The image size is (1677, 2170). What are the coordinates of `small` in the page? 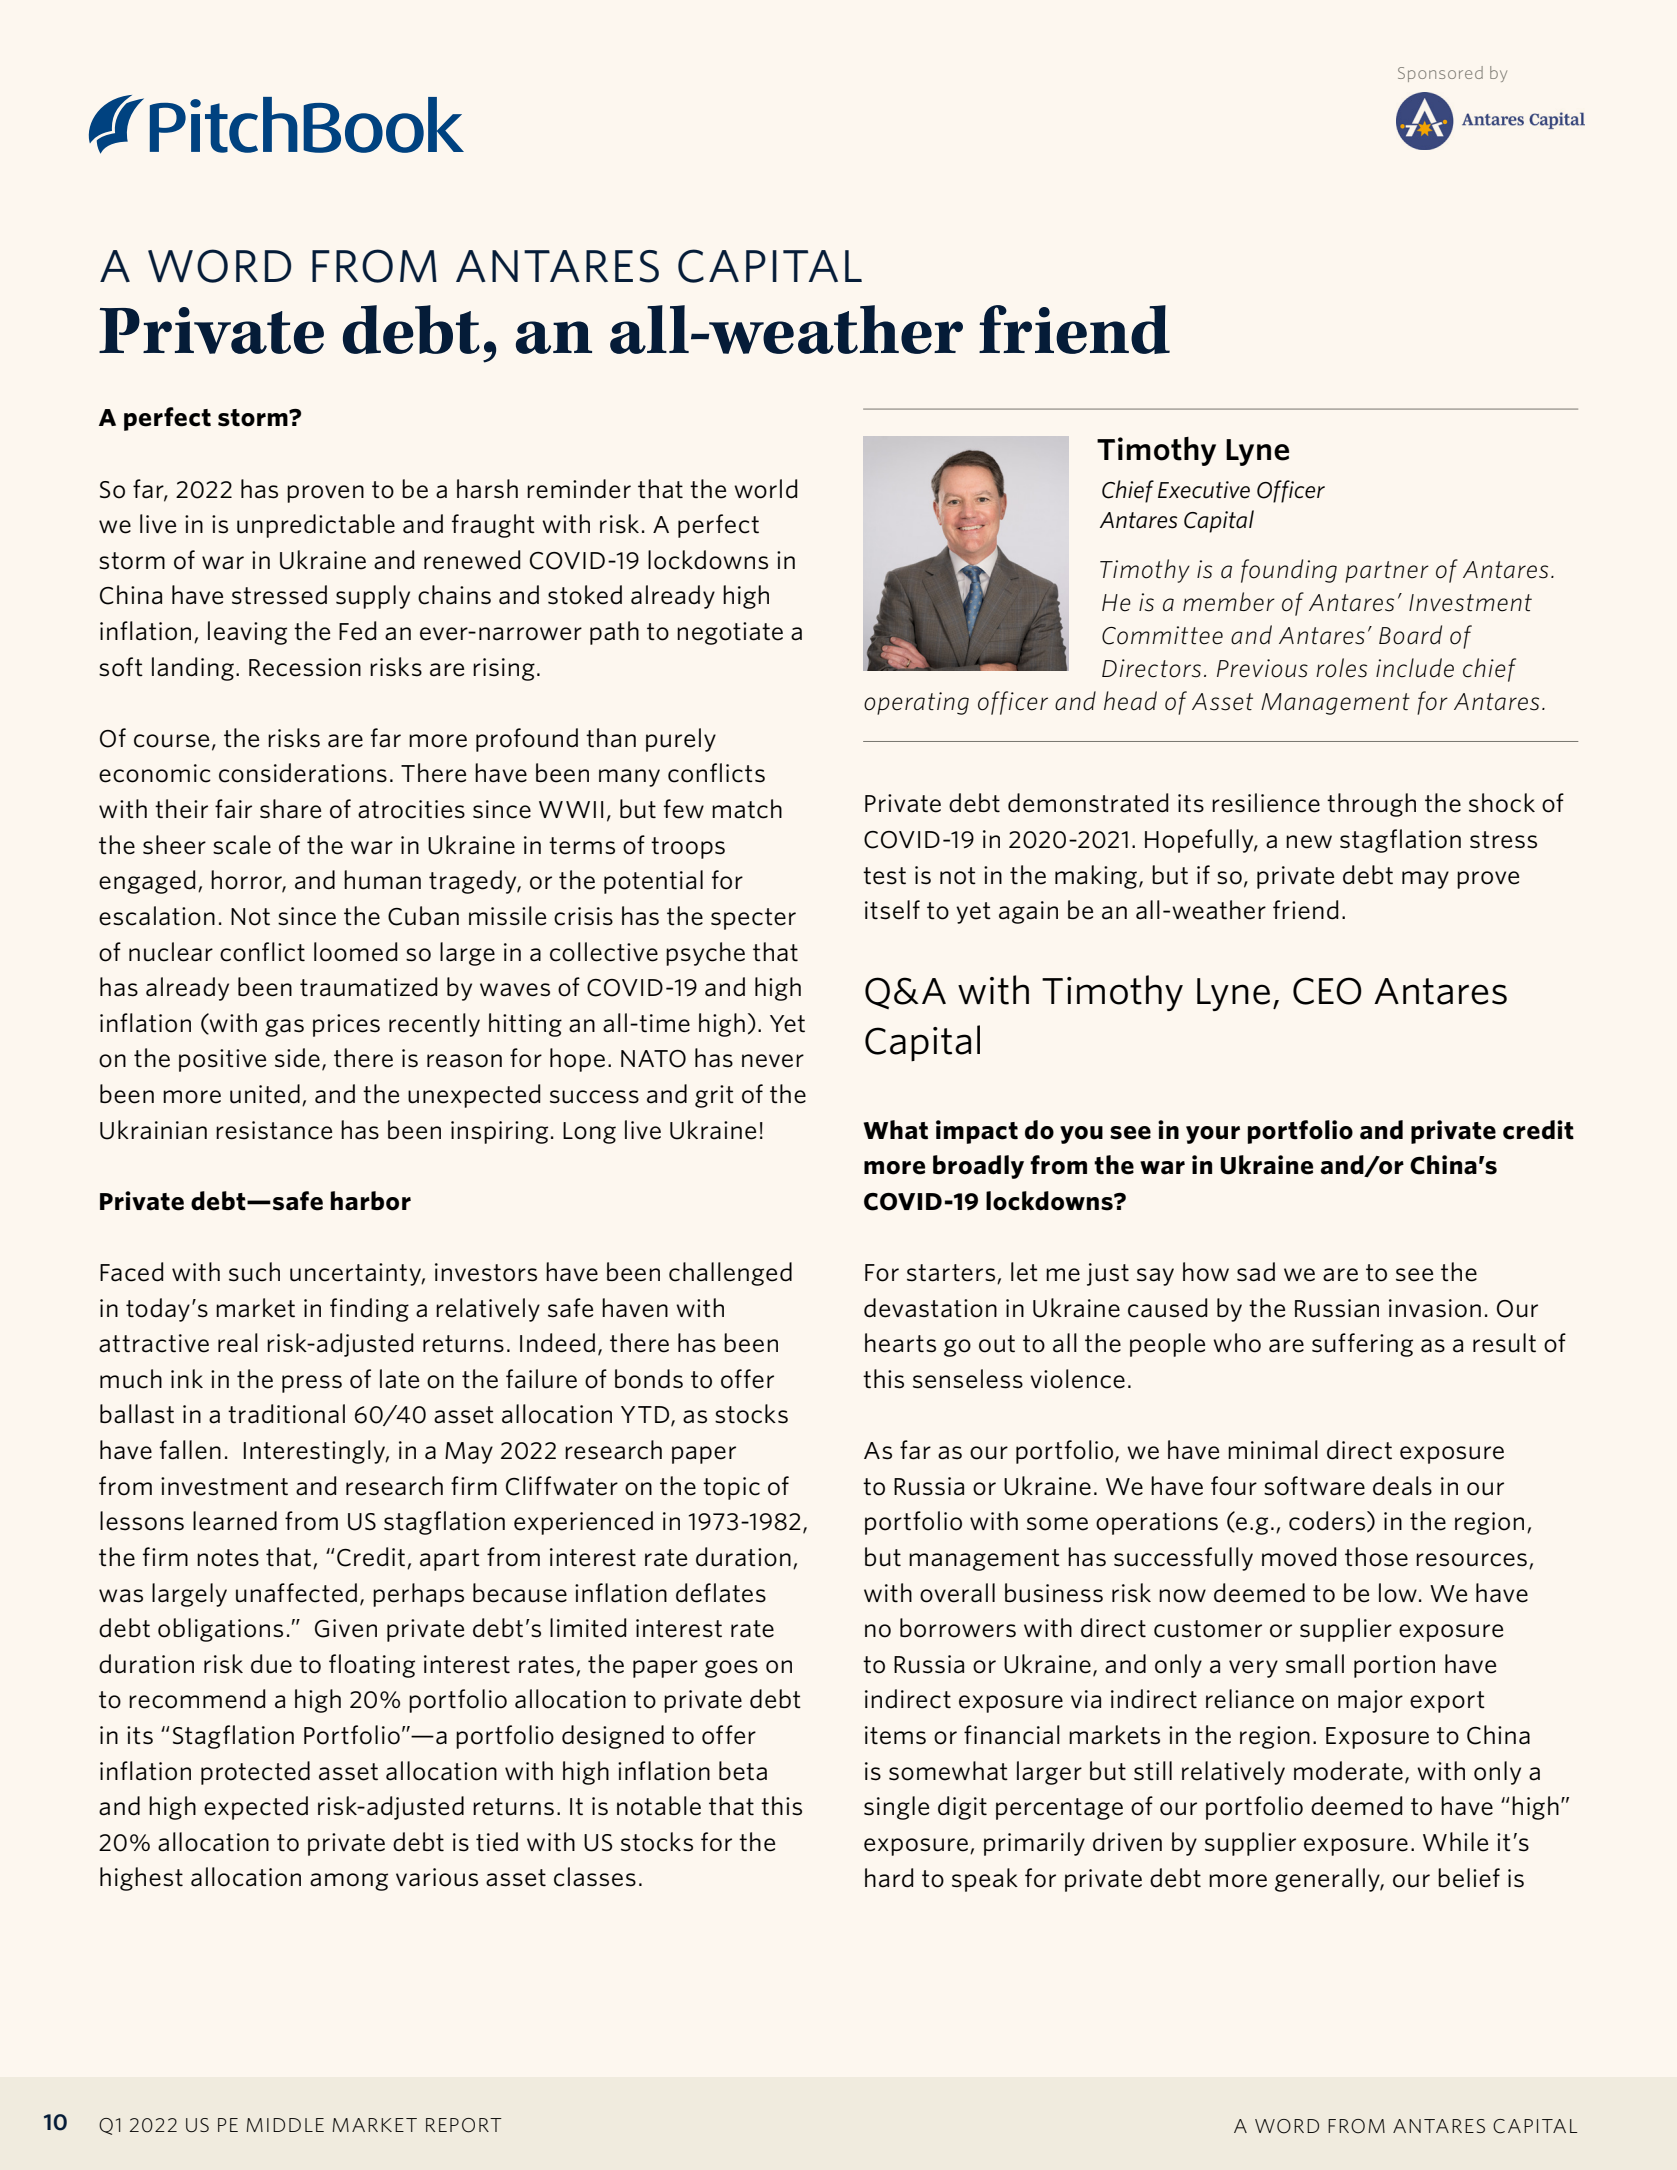 It's located at (1315, 1664).
